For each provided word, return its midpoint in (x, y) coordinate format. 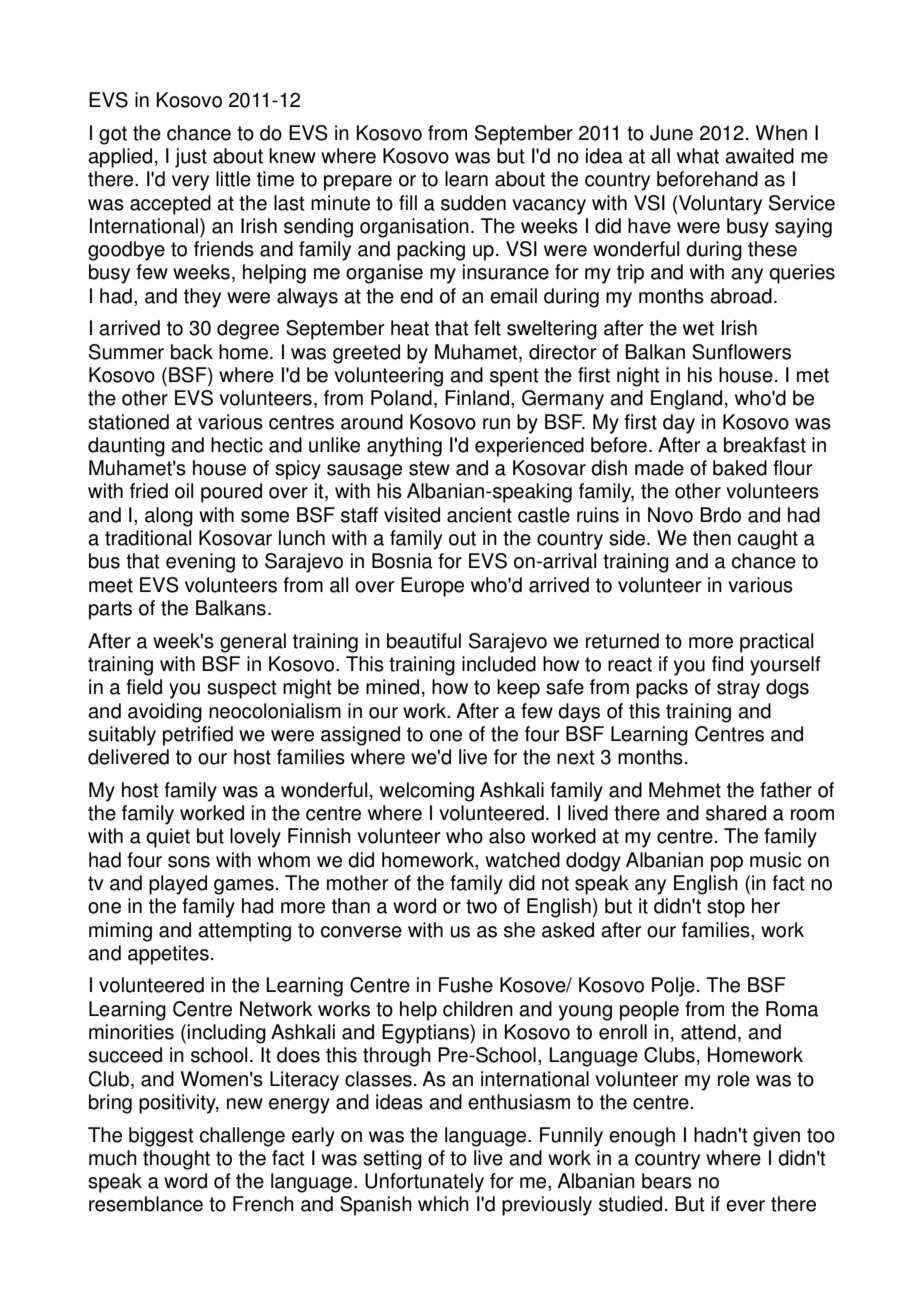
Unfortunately (424, 1183)
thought (176, 1160)
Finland (477, 398)
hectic (237, 445)
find (727, 664)
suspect (242, 689)
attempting (244, 932)
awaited (759, 156)
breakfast (765, 445)
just (191, 158)
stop (726, 908)
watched (522, 860)
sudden (473, 203)
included (499, 664)
